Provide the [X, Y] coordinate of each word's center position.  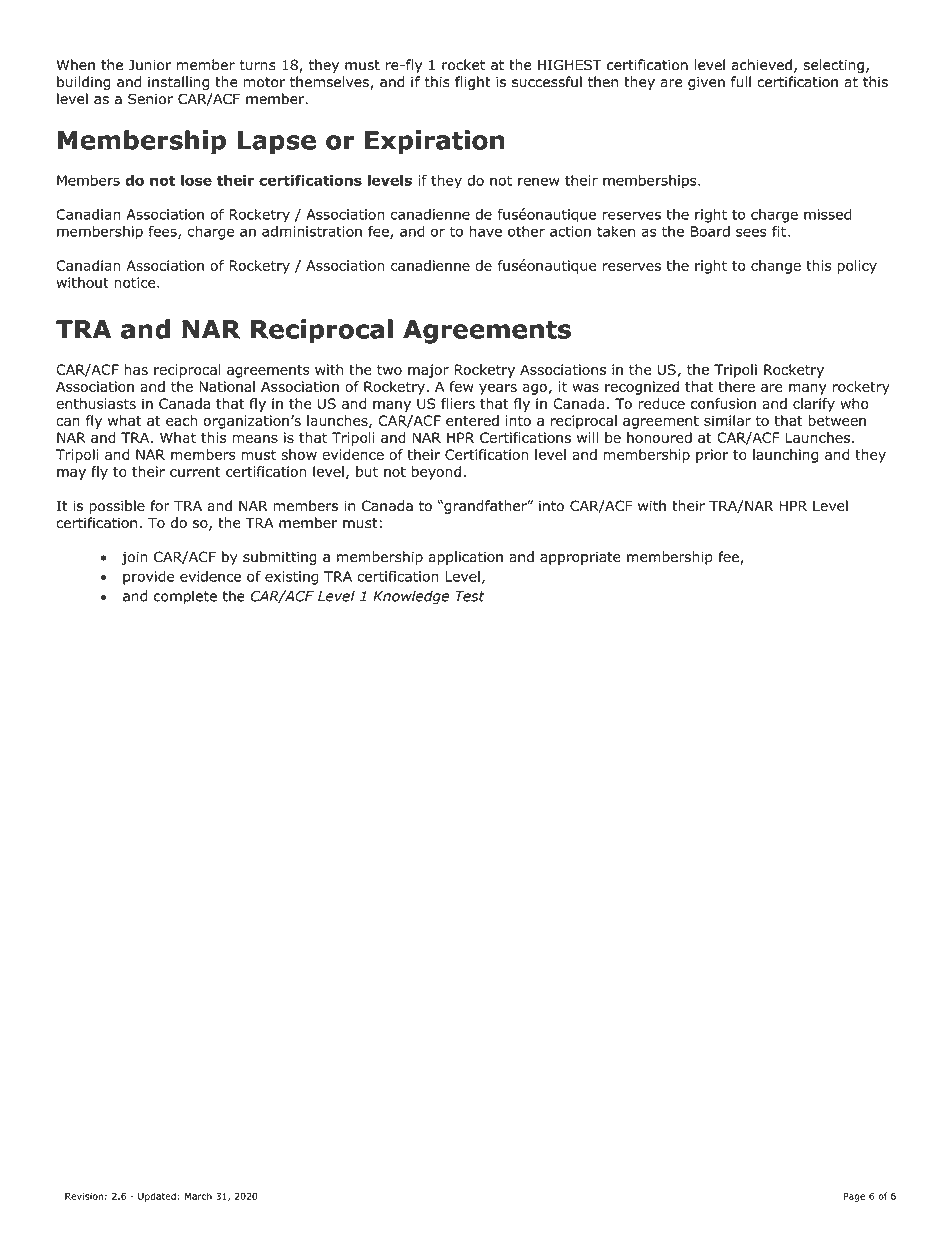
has [136, 369]
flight [473, 83]
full [741, 82]
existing [291, 578]
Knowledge [411, 597]
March [198, 1196]
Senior [150, 99]
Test [470, 596]
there [736, 386]
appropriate [580, 558]
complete [185, 597]
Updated [157, 1197]
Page [854, 1197]
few [461, 386]
